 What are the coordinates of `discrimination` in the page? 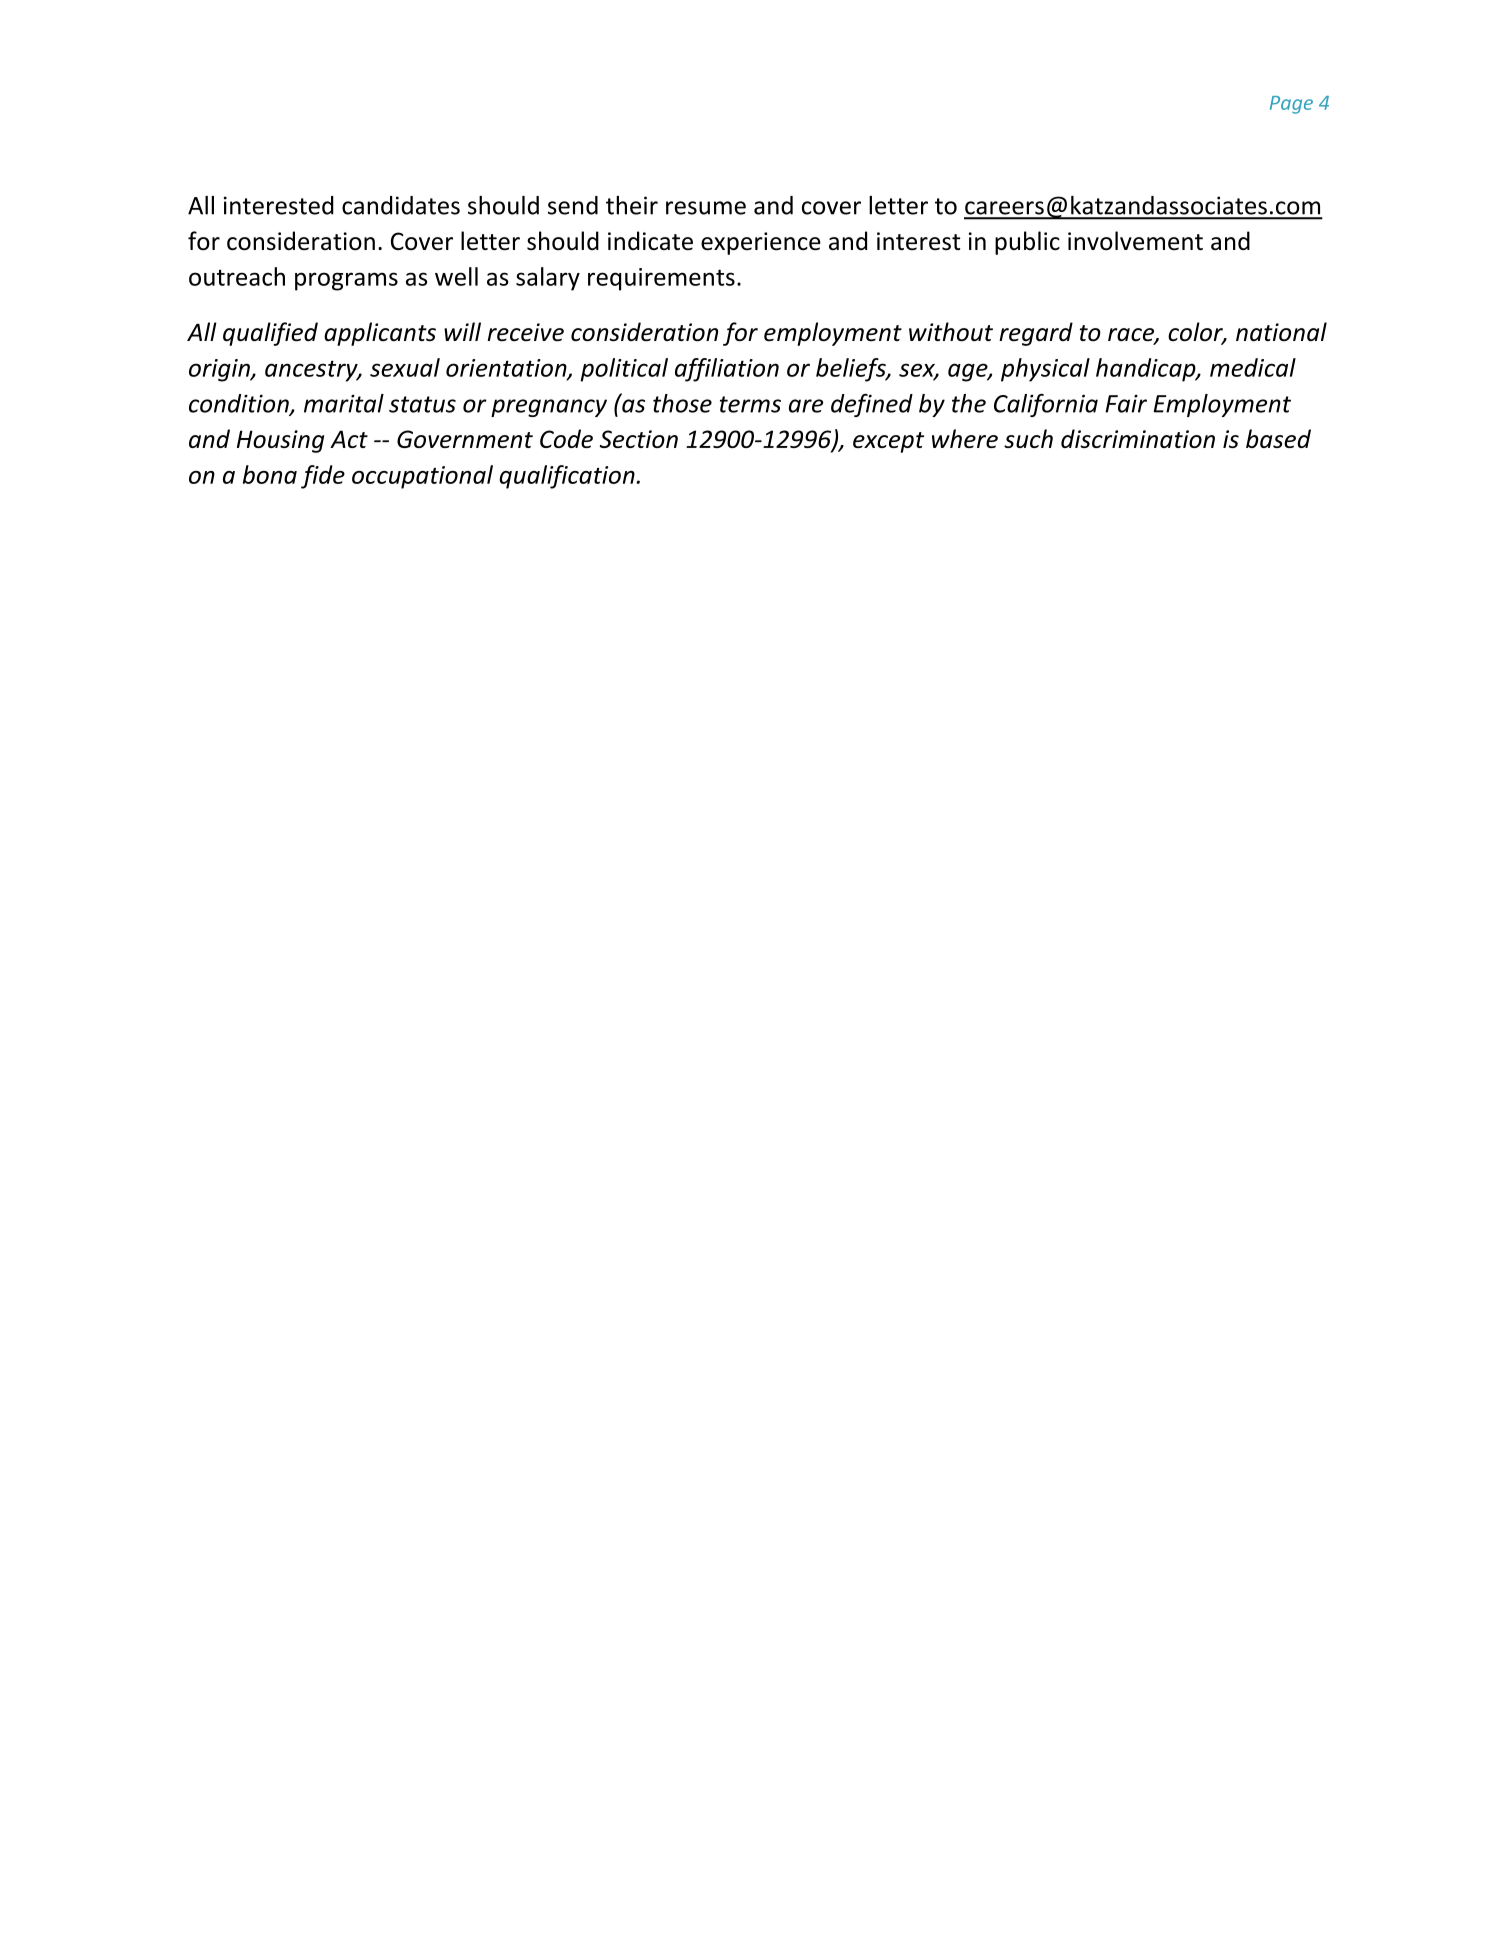 It's located at (1138, 438).
